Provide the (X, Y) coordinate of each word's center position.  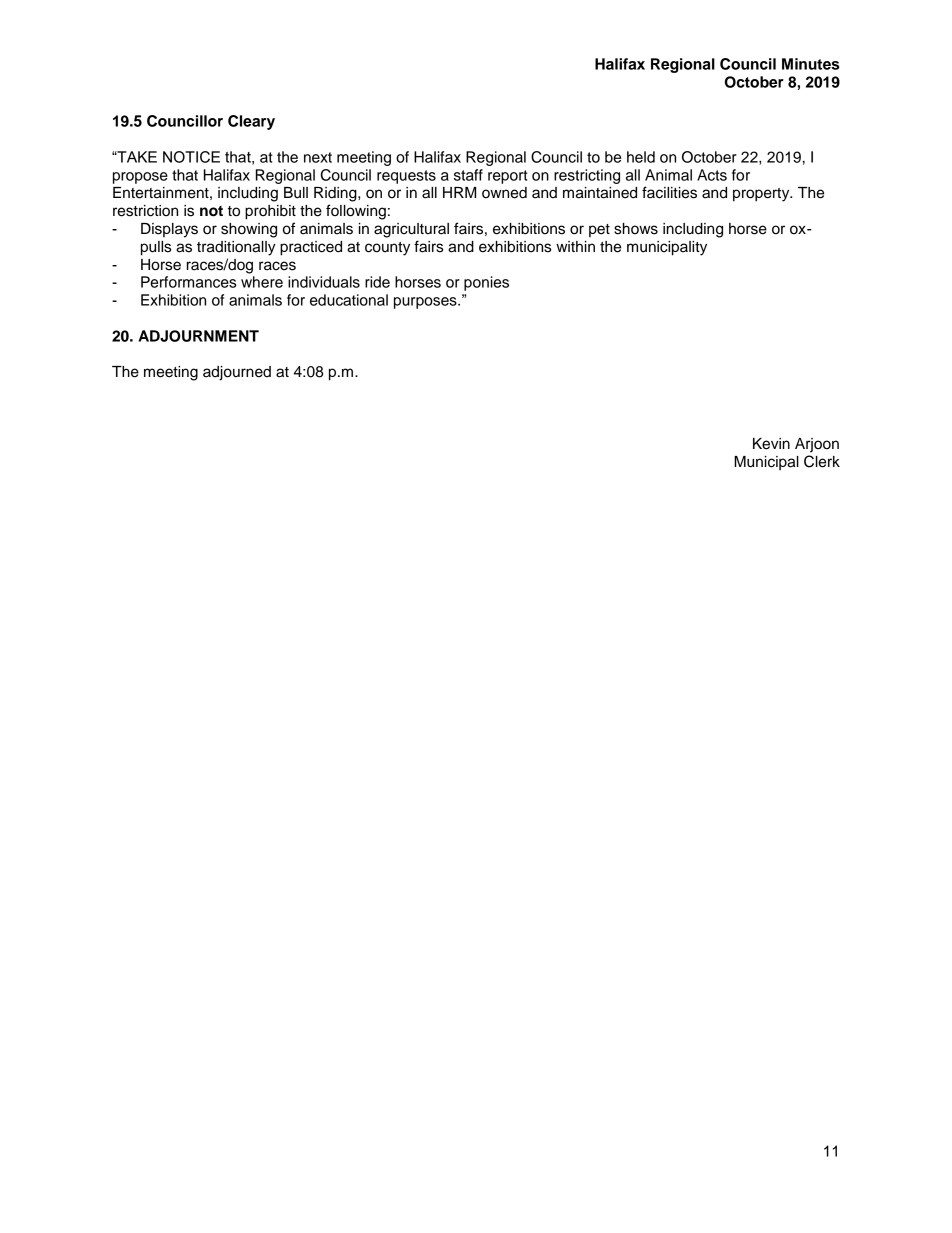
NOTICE (191, 157)
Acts (712, 175)
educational (349, 300)
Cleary (251, 122)
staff (468, 175)
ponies (486, 283)
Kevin (771, 444)
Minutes (810, 64)
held (641, 157)
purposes (426, 303)
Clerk (822, 461)
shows (636, 229)
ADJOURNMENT (198, 336)
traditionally (236, 248)
